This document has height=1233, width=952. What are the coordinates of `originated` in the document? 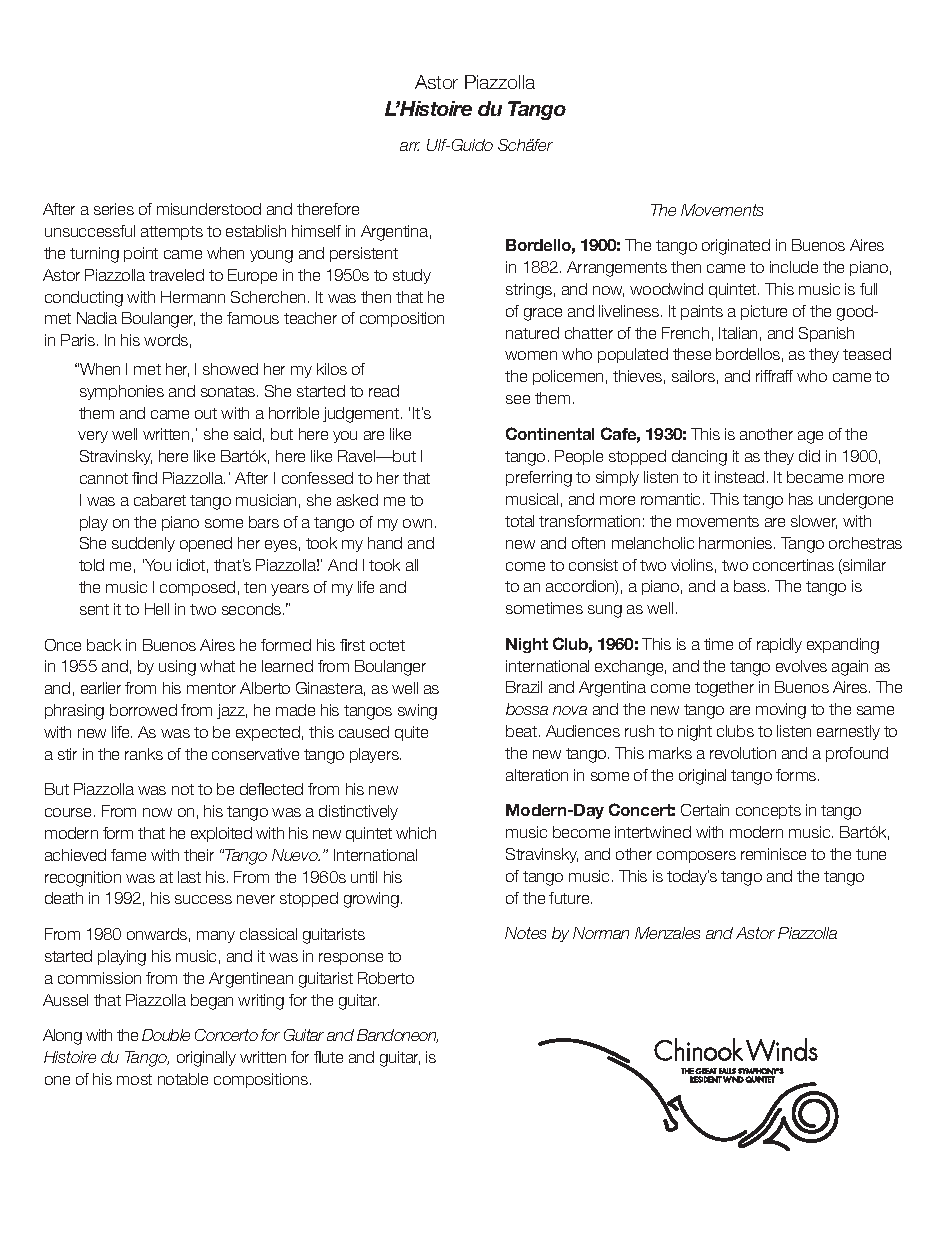 It's located at (736, 247).
